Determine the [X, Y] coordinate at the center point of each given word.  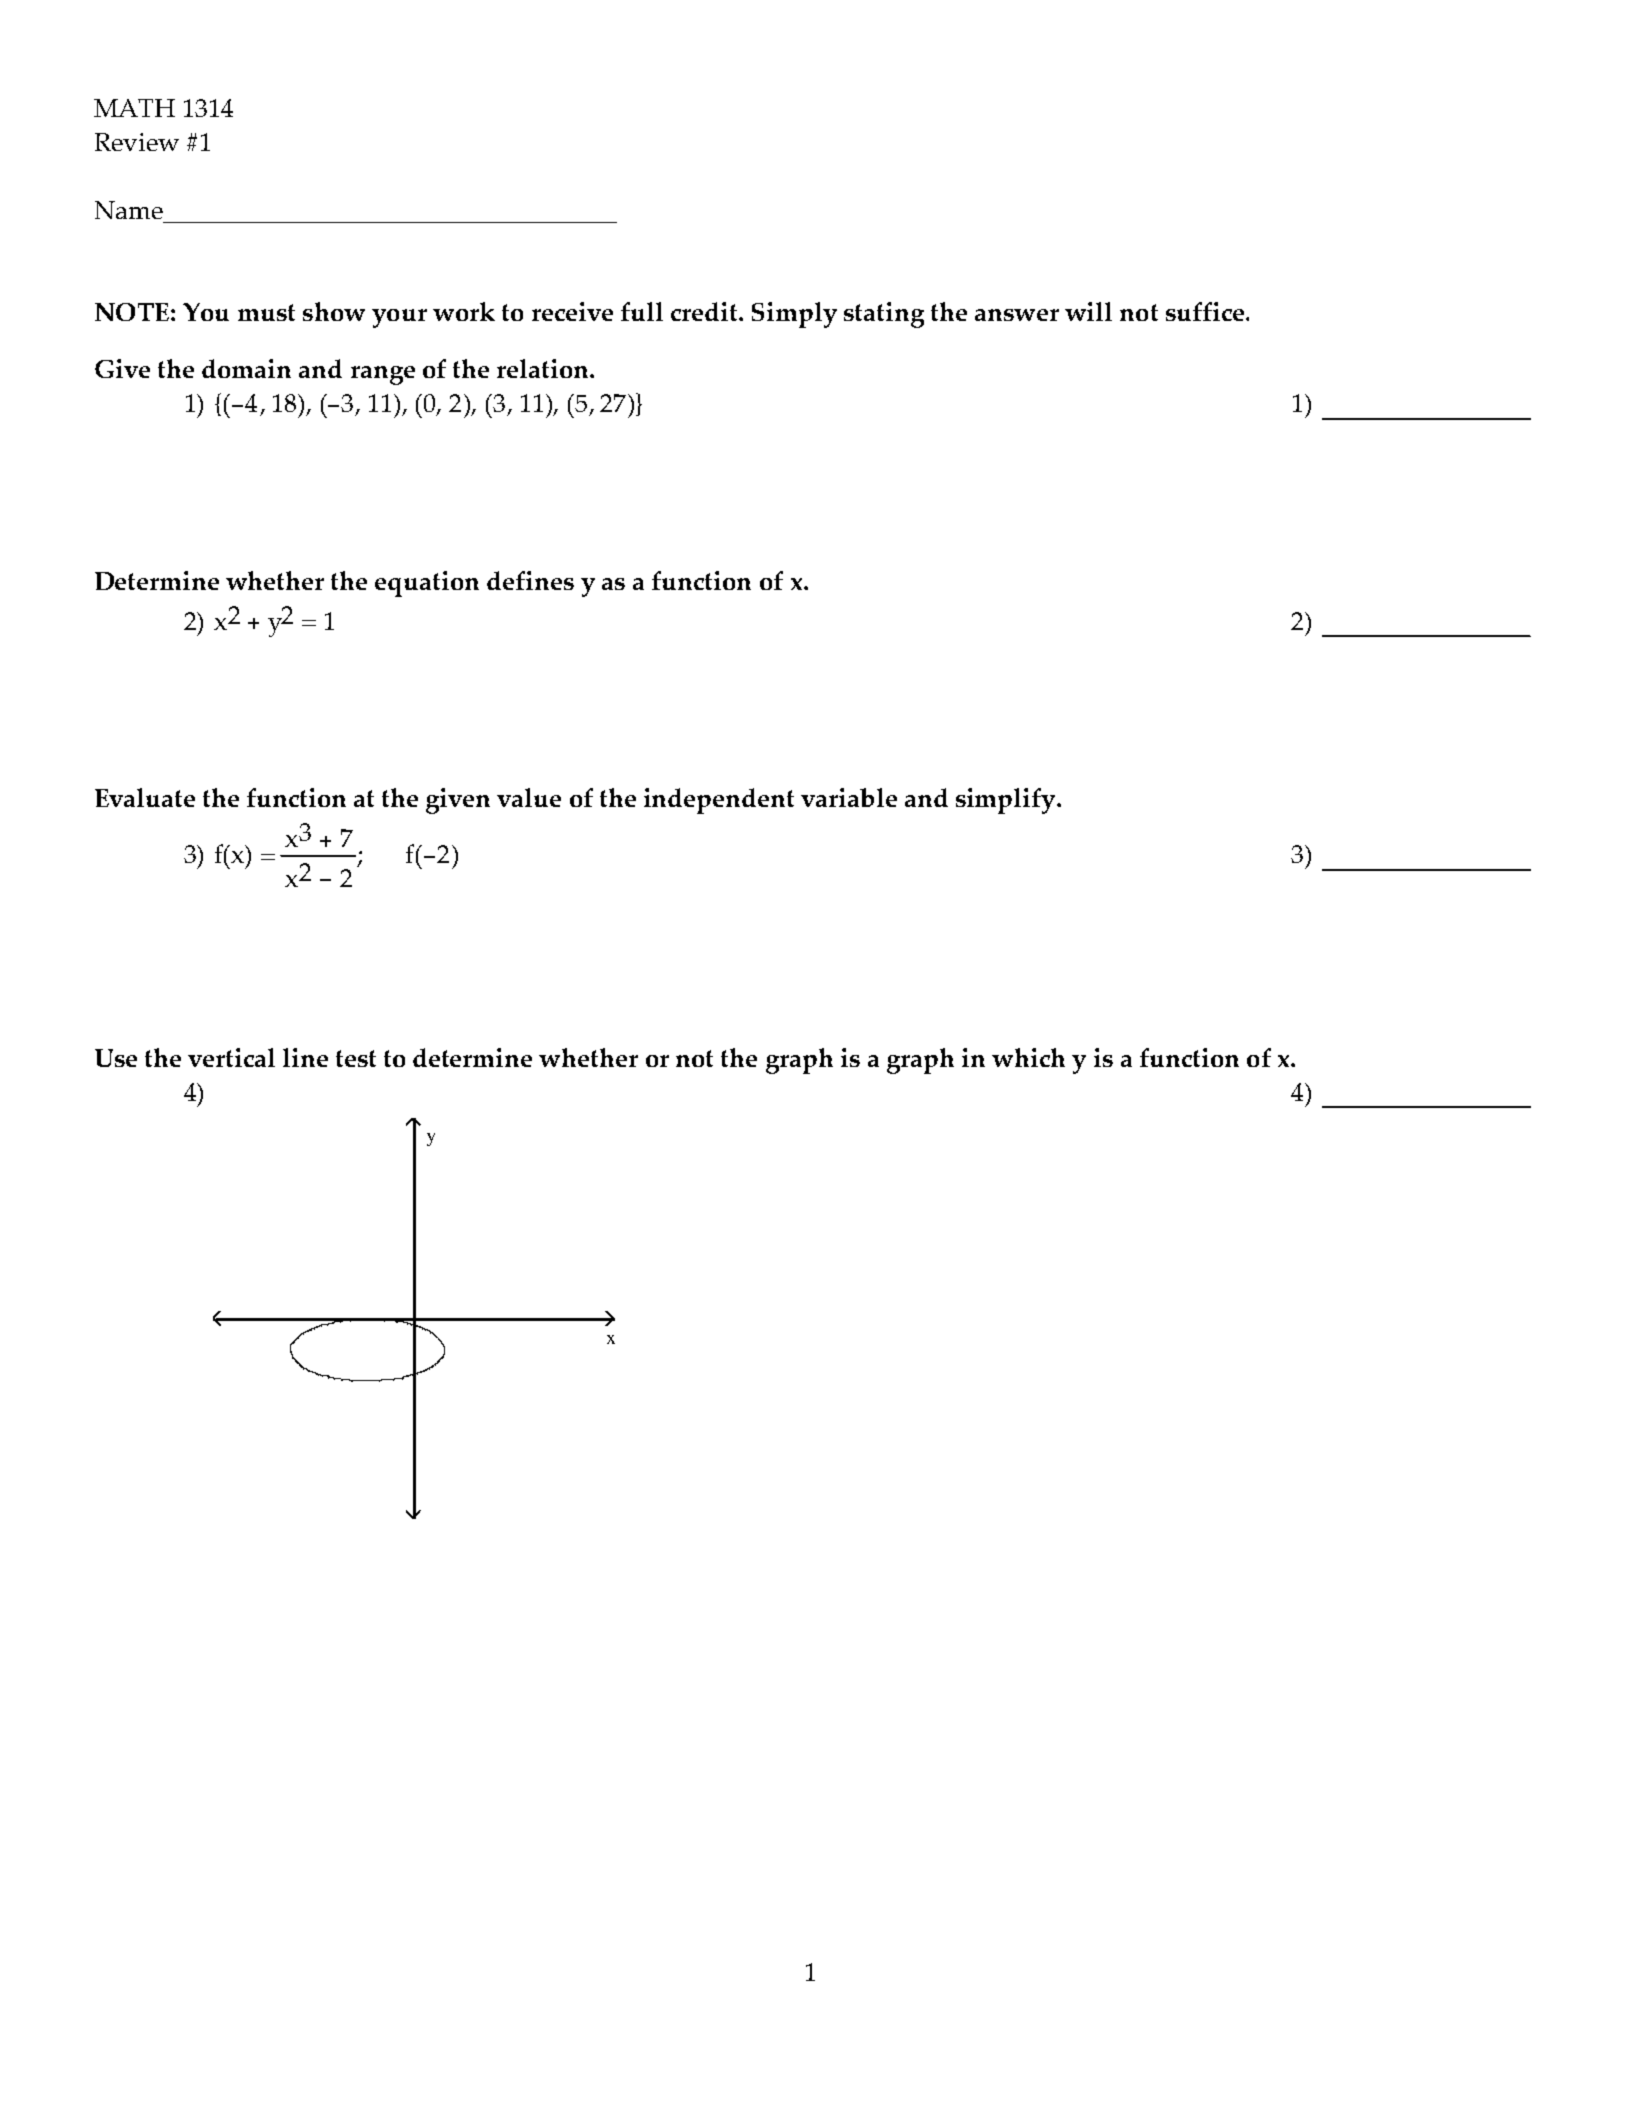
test [356, 1058]
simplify [1007, 801]
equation [427, 584]
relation [544, 368]
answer [1017, 315]
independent [719, 801]
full [642, 311]
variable [849, 797]
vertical [231, 1057]
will [1088, 311]
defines [530, 580]
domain [246, 368]
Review [137, 142]
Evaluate [145, 797]
